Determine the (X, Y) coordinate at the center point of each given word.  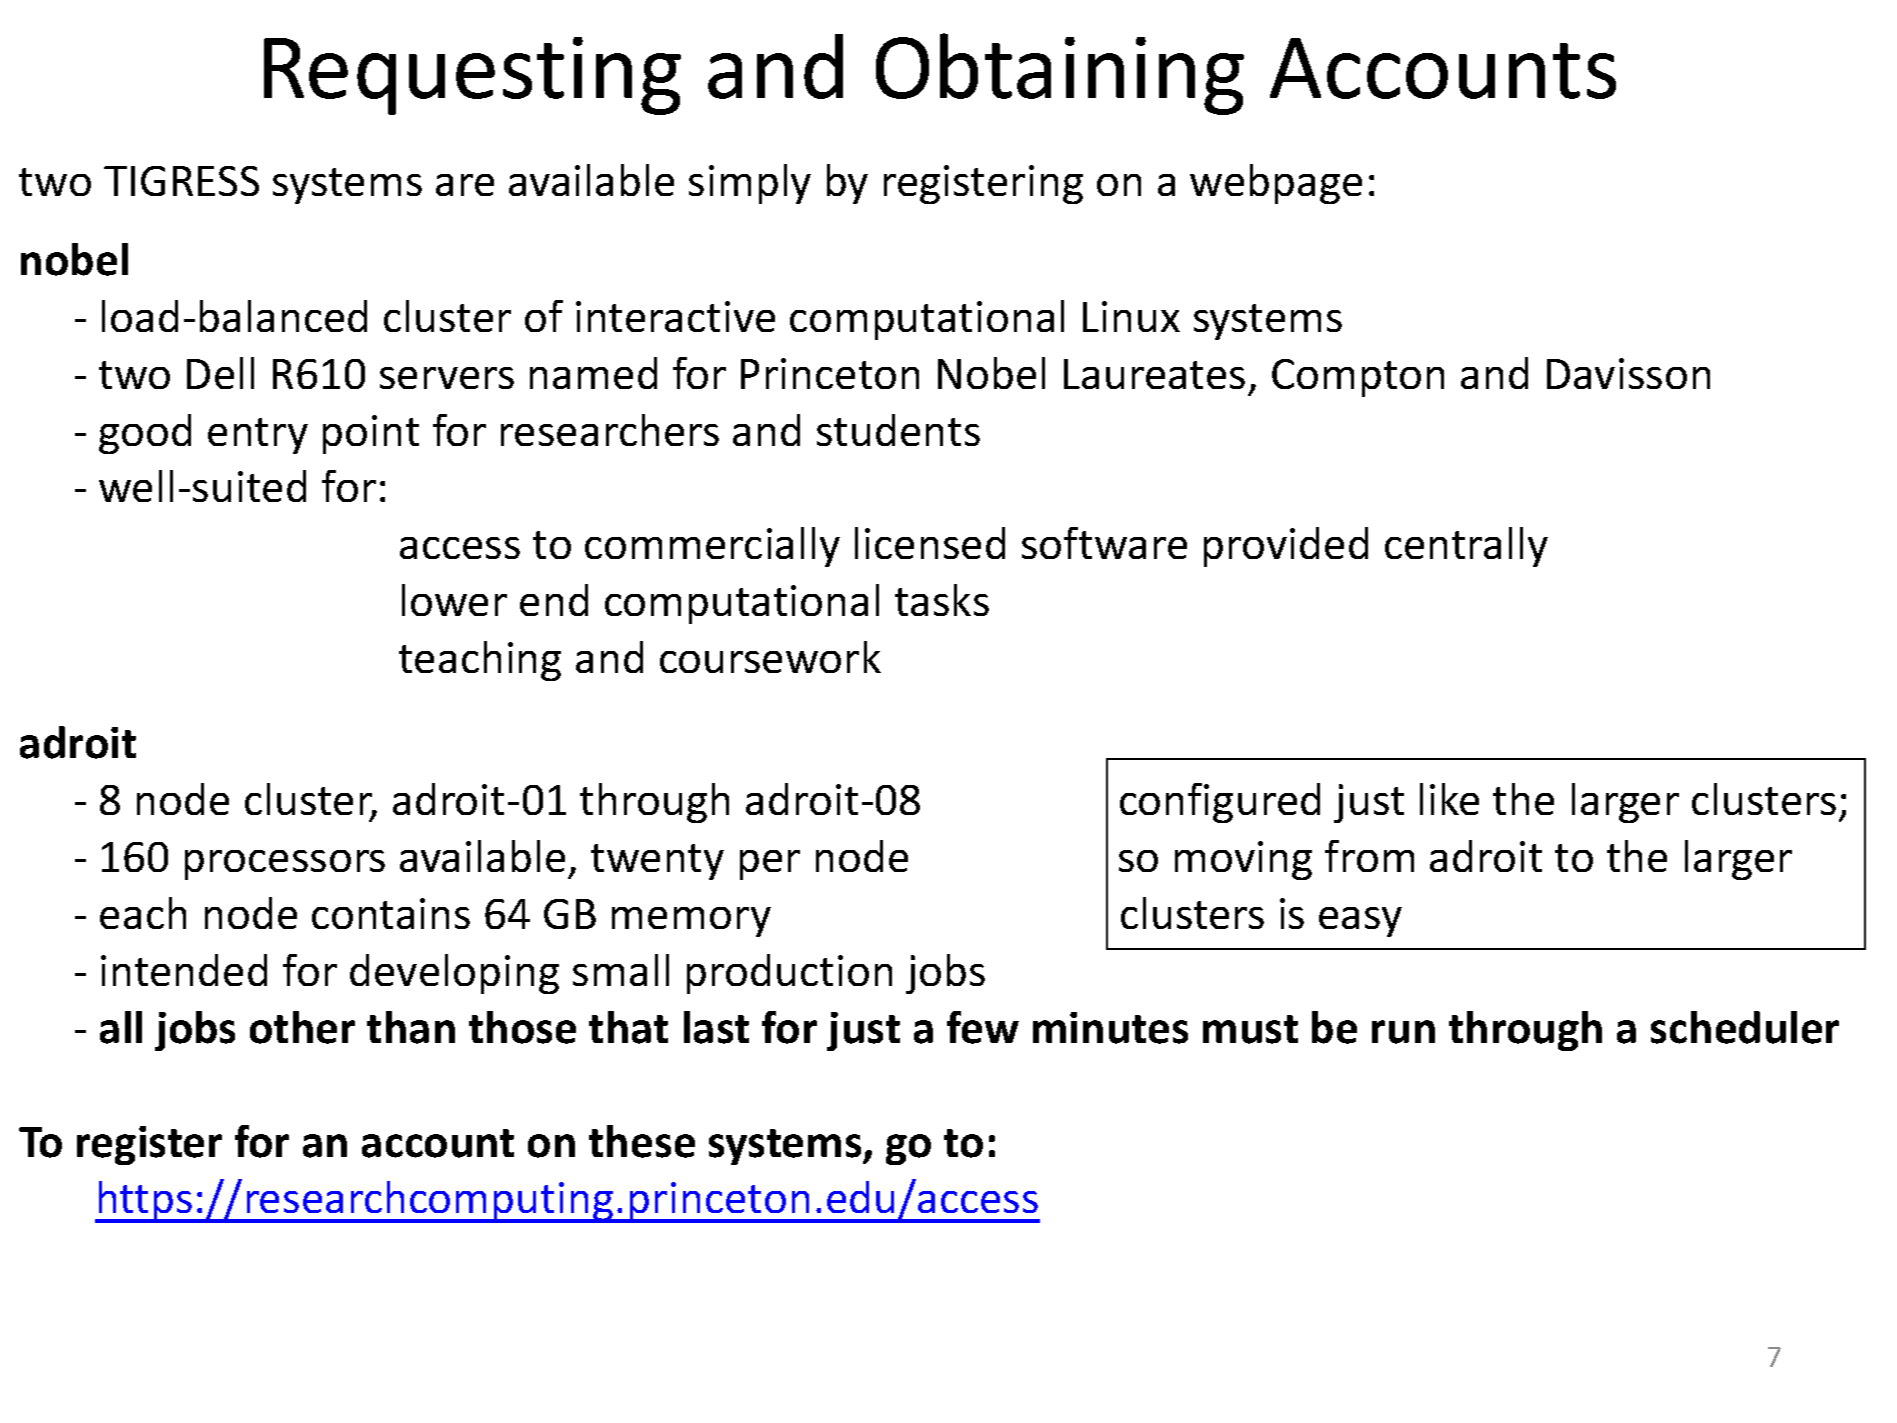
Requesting (472, 76)
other (302, 1027)
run (1403, 1032)
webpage (1276, 184)
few (983, 1027)
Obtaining (1060, 74)
